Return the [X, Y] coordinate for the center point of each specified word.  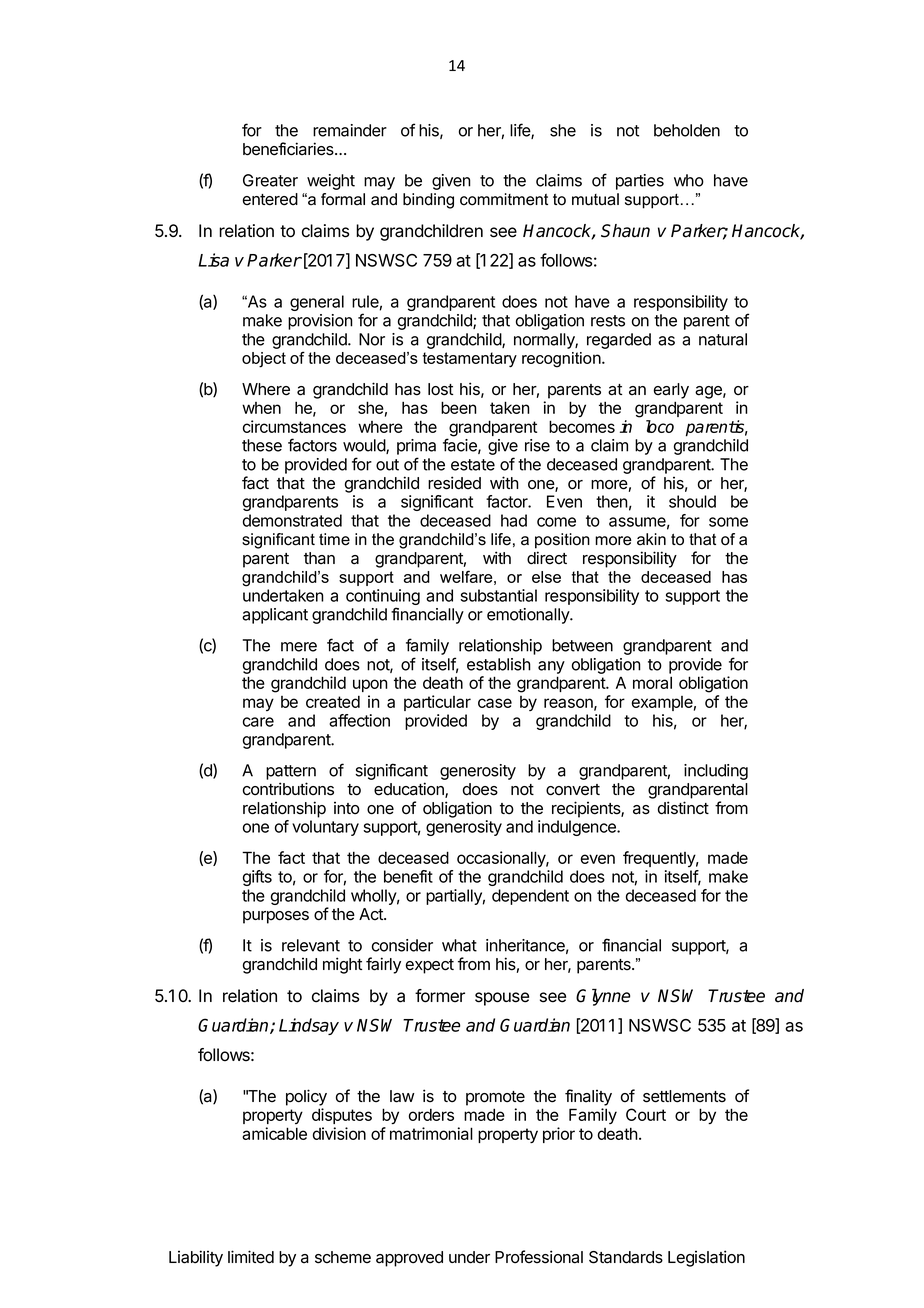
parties [640, 182]
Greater [270, 180]
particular [437, 703]
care [258, 722]
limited [251, 1257]
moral [652, 682]
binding [428, 201]
